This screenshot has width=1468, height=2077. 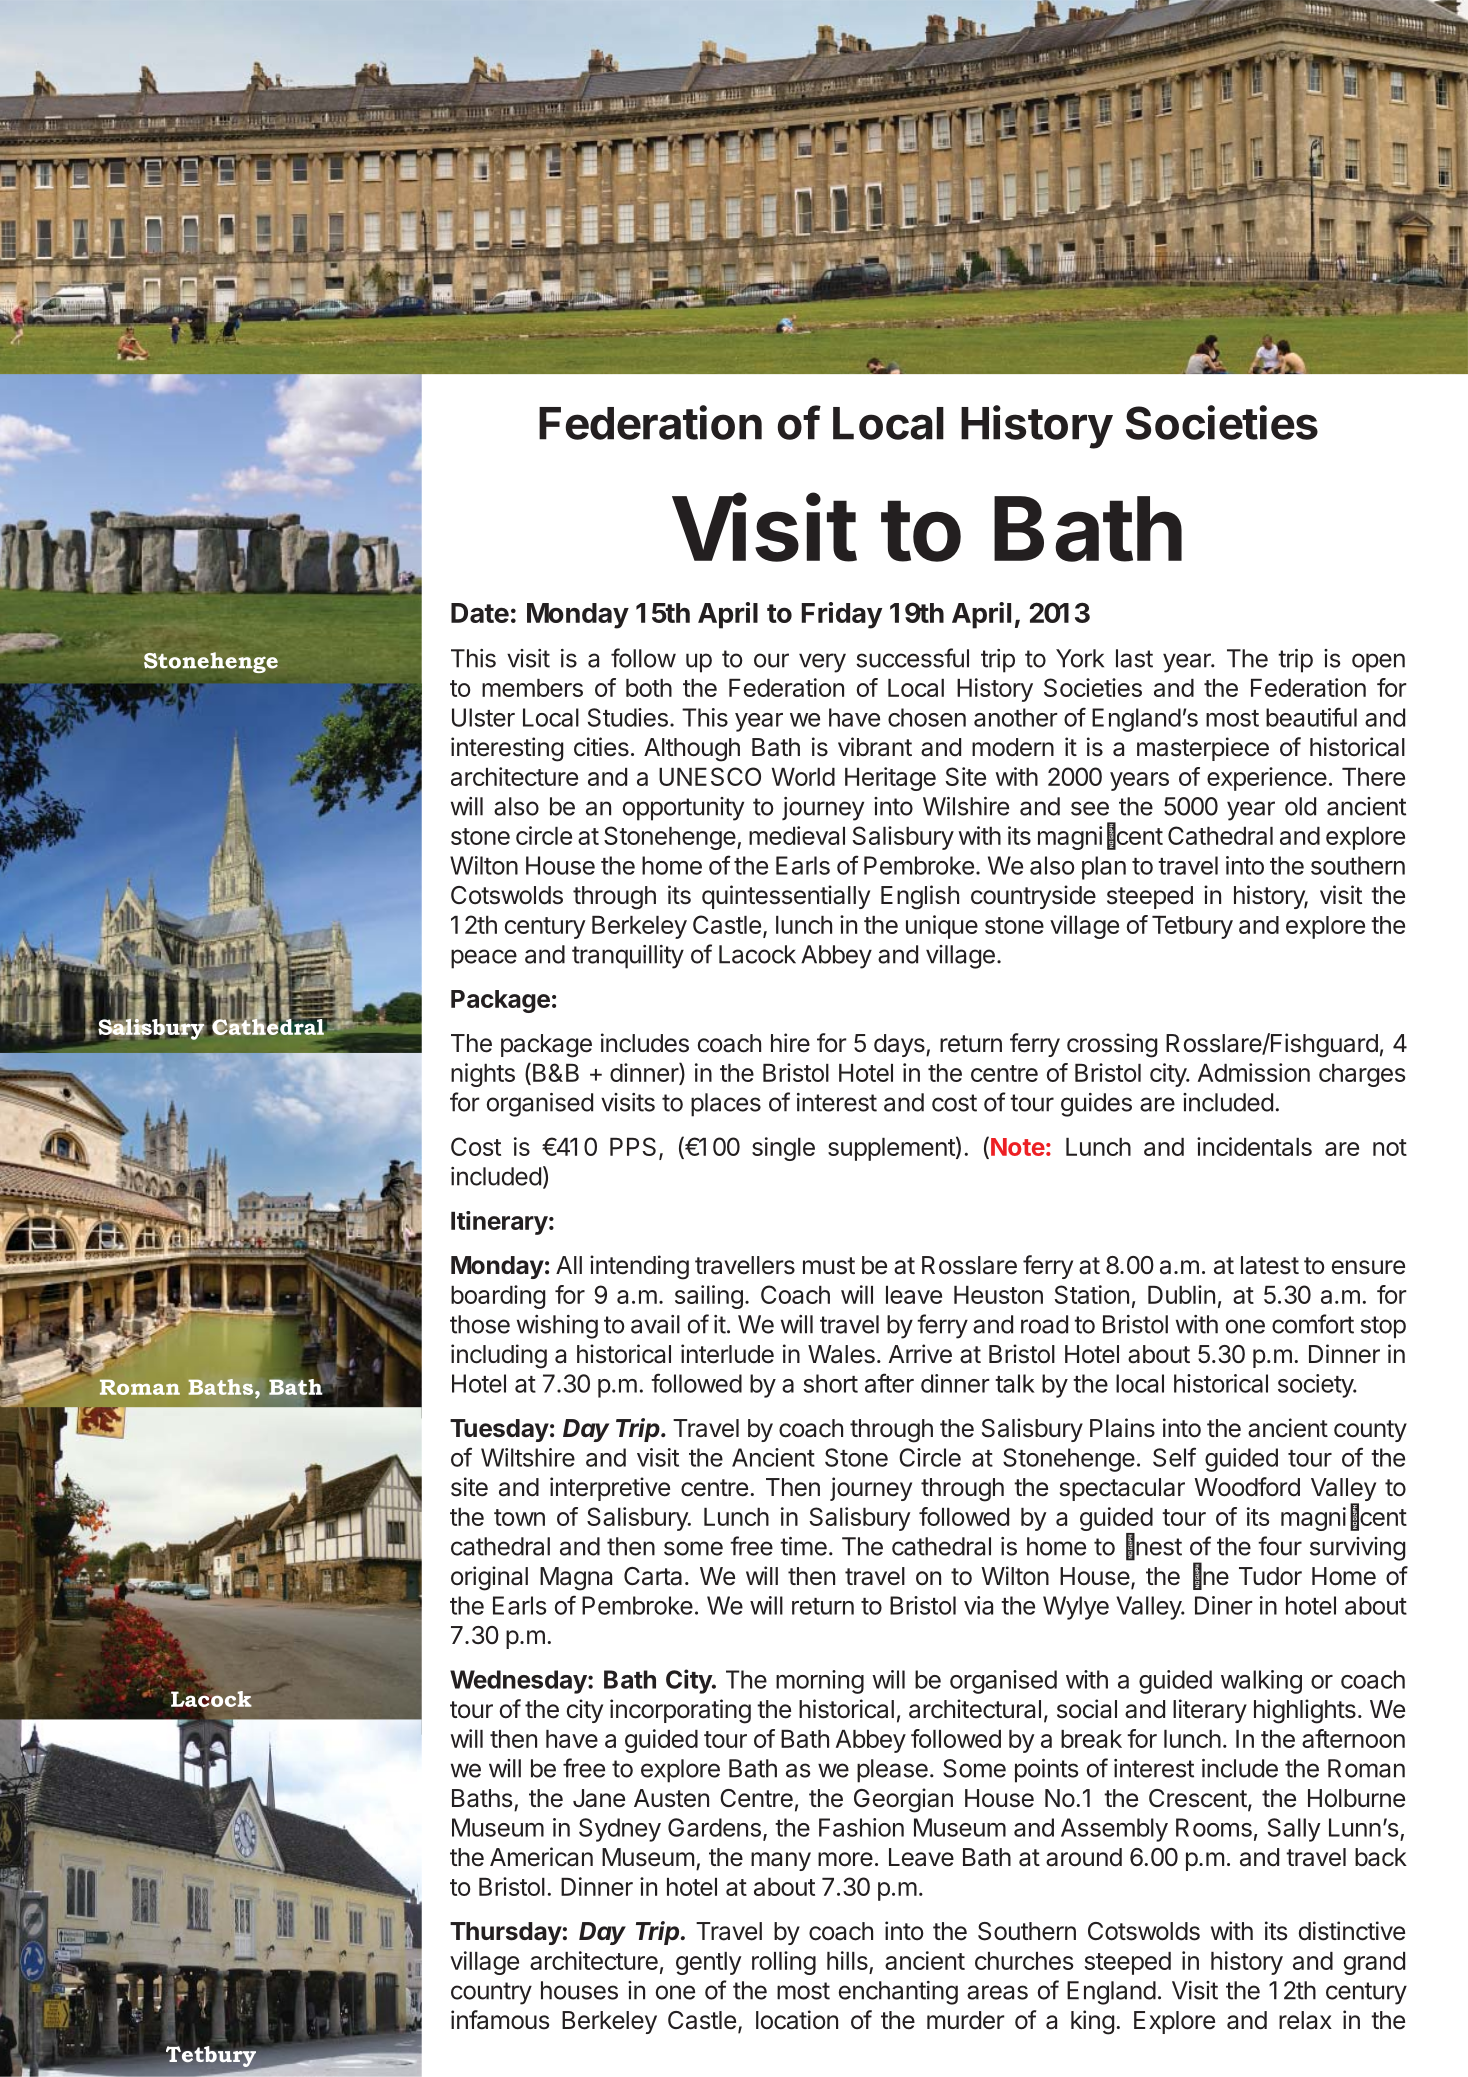 What do you see at coordinates (920, 1354) in the screenshot?
I see `Arrive` at bounding box center [920, 1354].
